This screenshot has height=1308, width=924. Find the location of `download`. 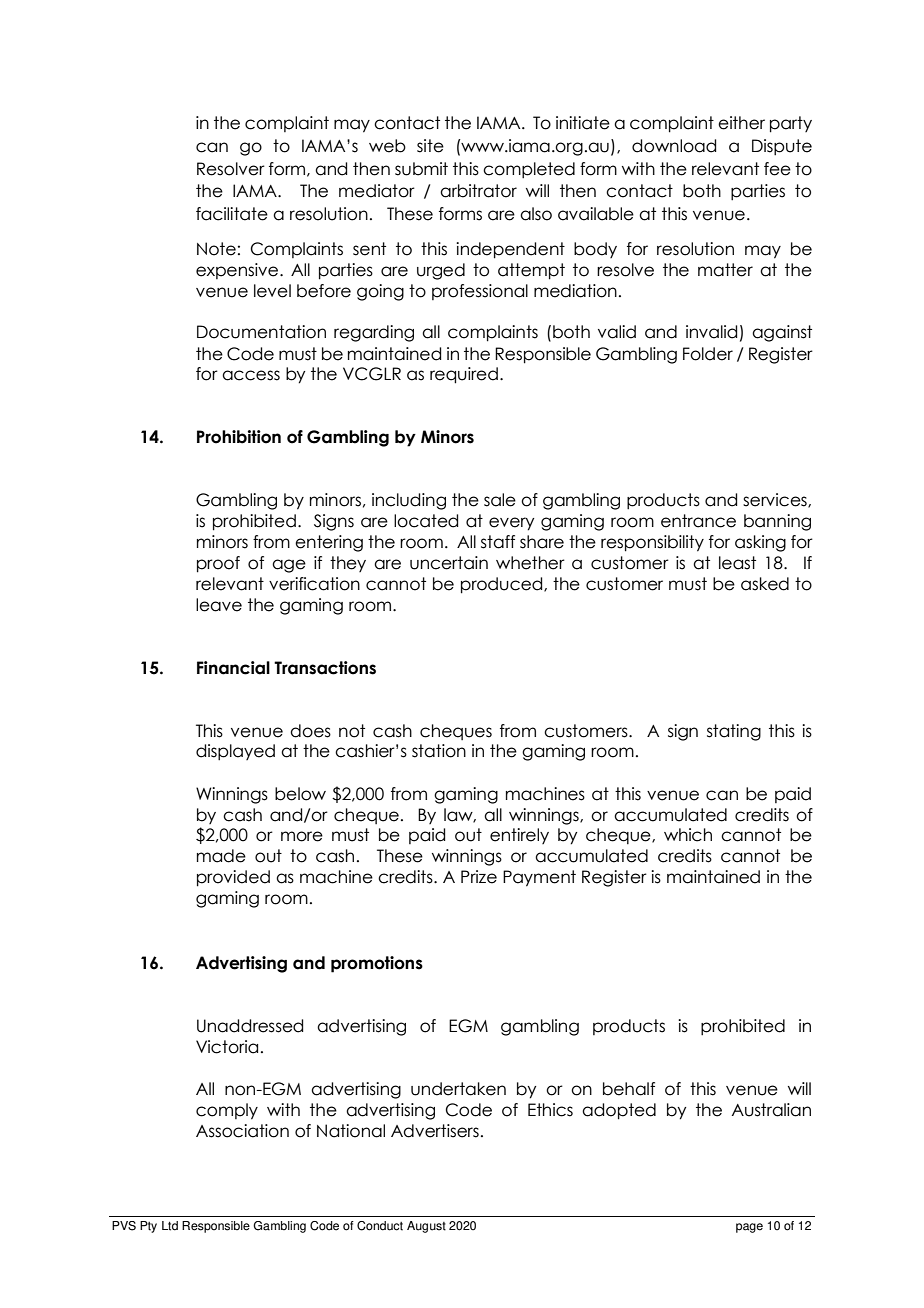

download is located at coordinates (674, 146).
